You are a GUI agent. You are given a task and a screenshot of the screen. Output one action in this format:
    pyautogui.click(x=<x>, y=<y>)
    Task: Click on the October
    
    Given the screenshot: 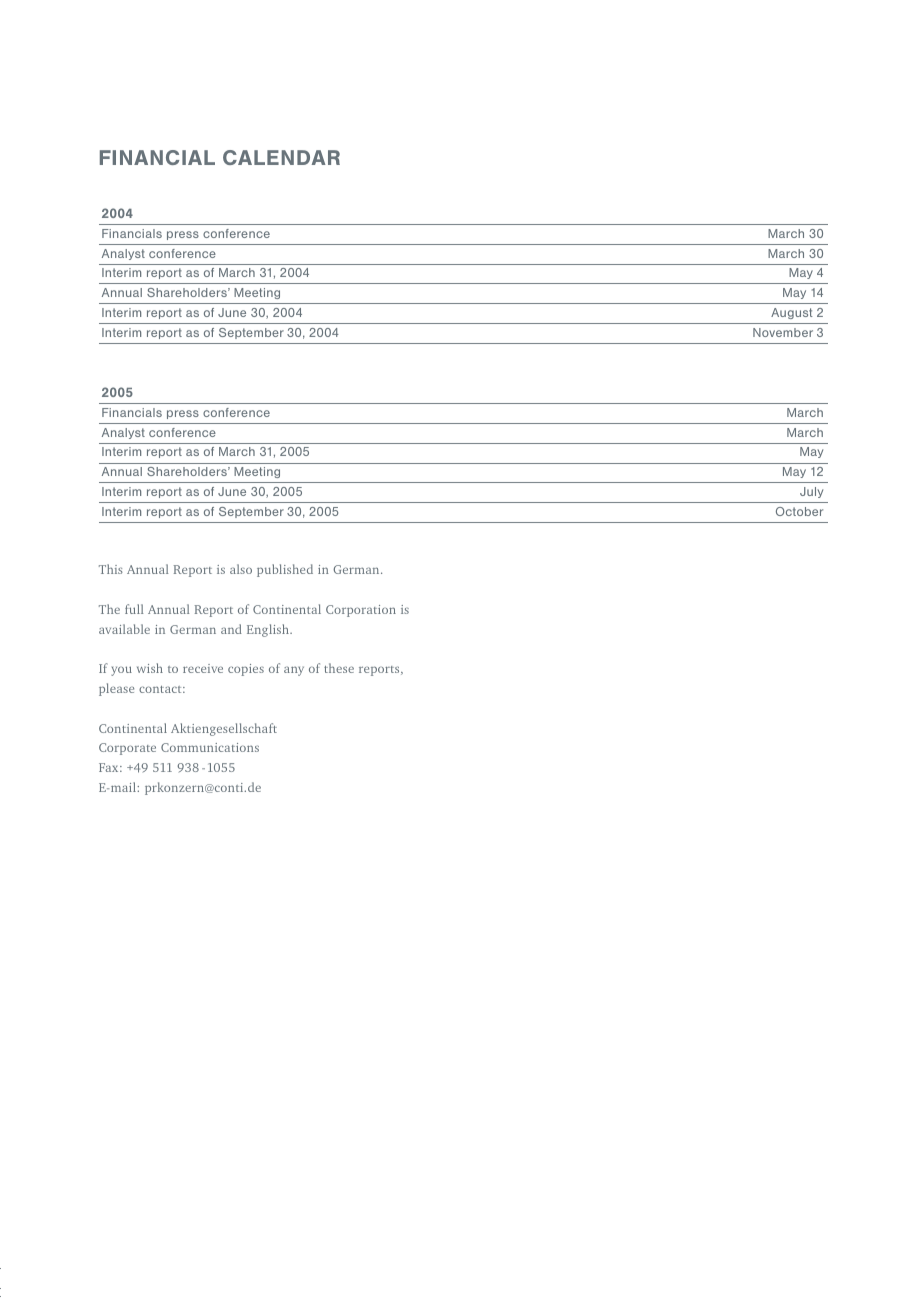 What is the action you would take?
    pyautogui.click(x=799, y=511)
